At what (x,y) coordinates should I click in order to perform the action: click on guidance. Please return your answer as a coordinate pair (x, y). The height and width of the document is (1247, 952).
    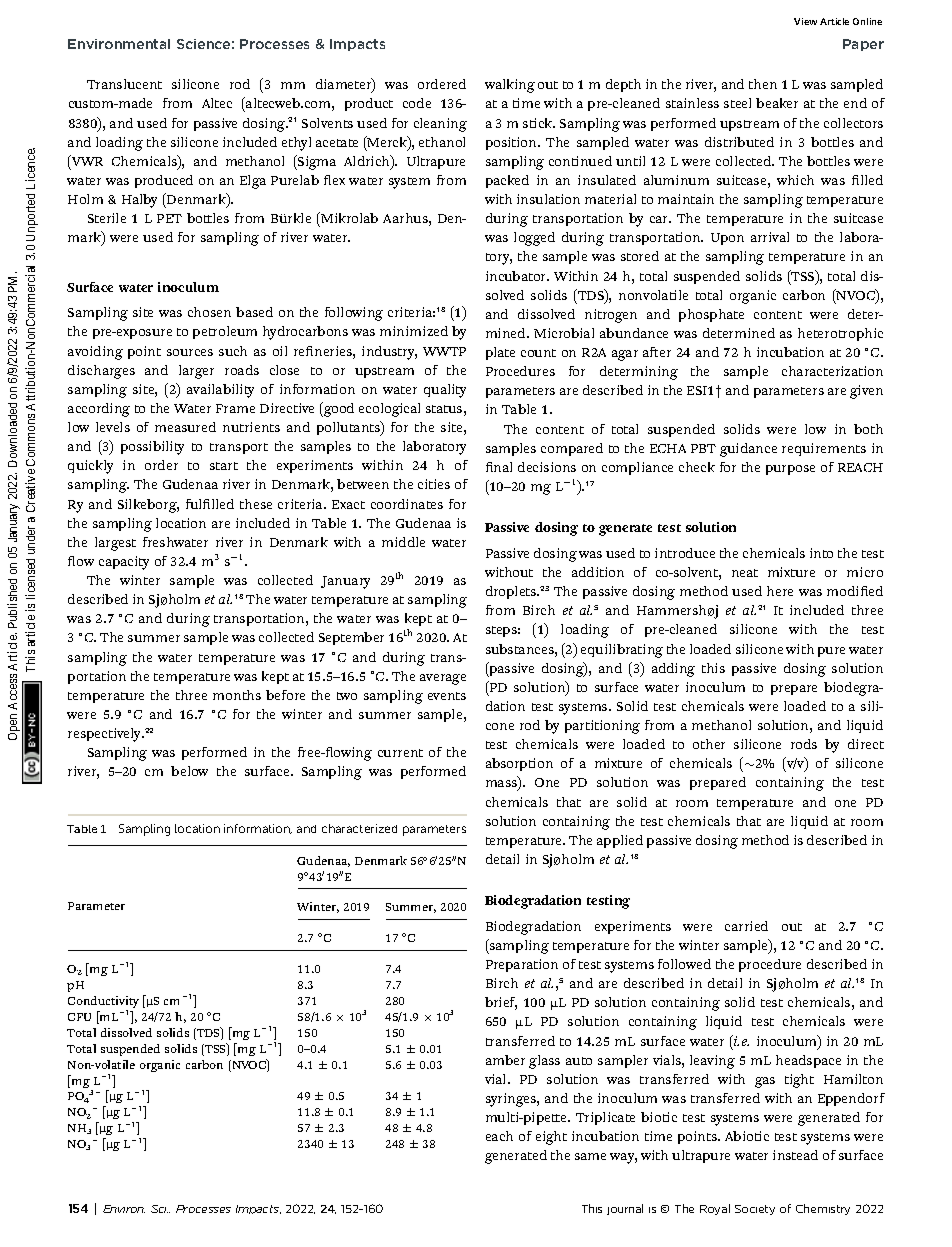
    Looking at the image, I should click on (748, 450).
